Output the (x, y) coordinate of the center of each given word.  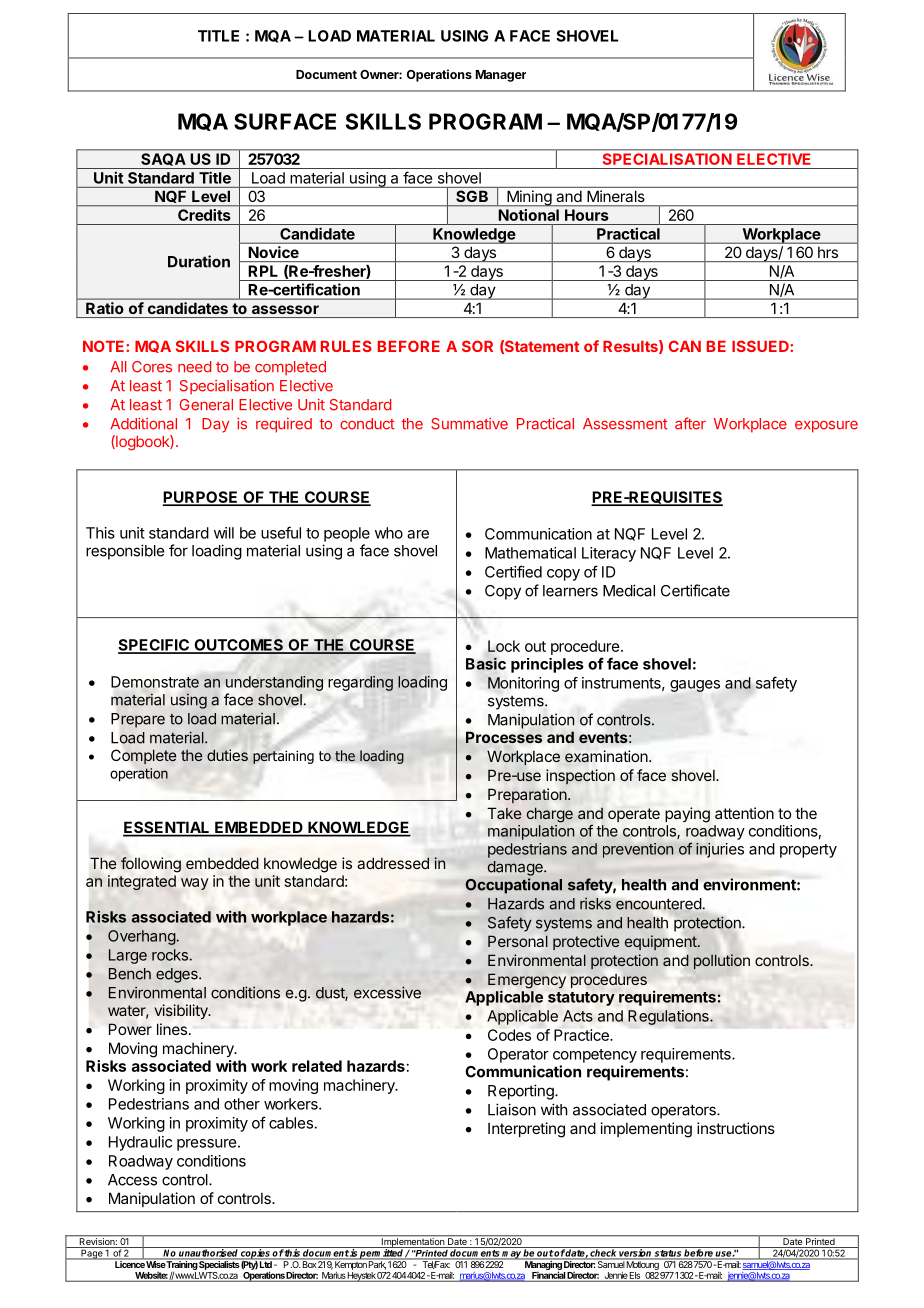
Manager (501, 76)
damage (516, 868)
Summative (469, 424)
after (690, 423)
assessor (285, 309)
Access (132, 1180)
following (151, 865)
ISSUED (761, 346)
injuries (720, 850)
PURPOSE (201, 498)
